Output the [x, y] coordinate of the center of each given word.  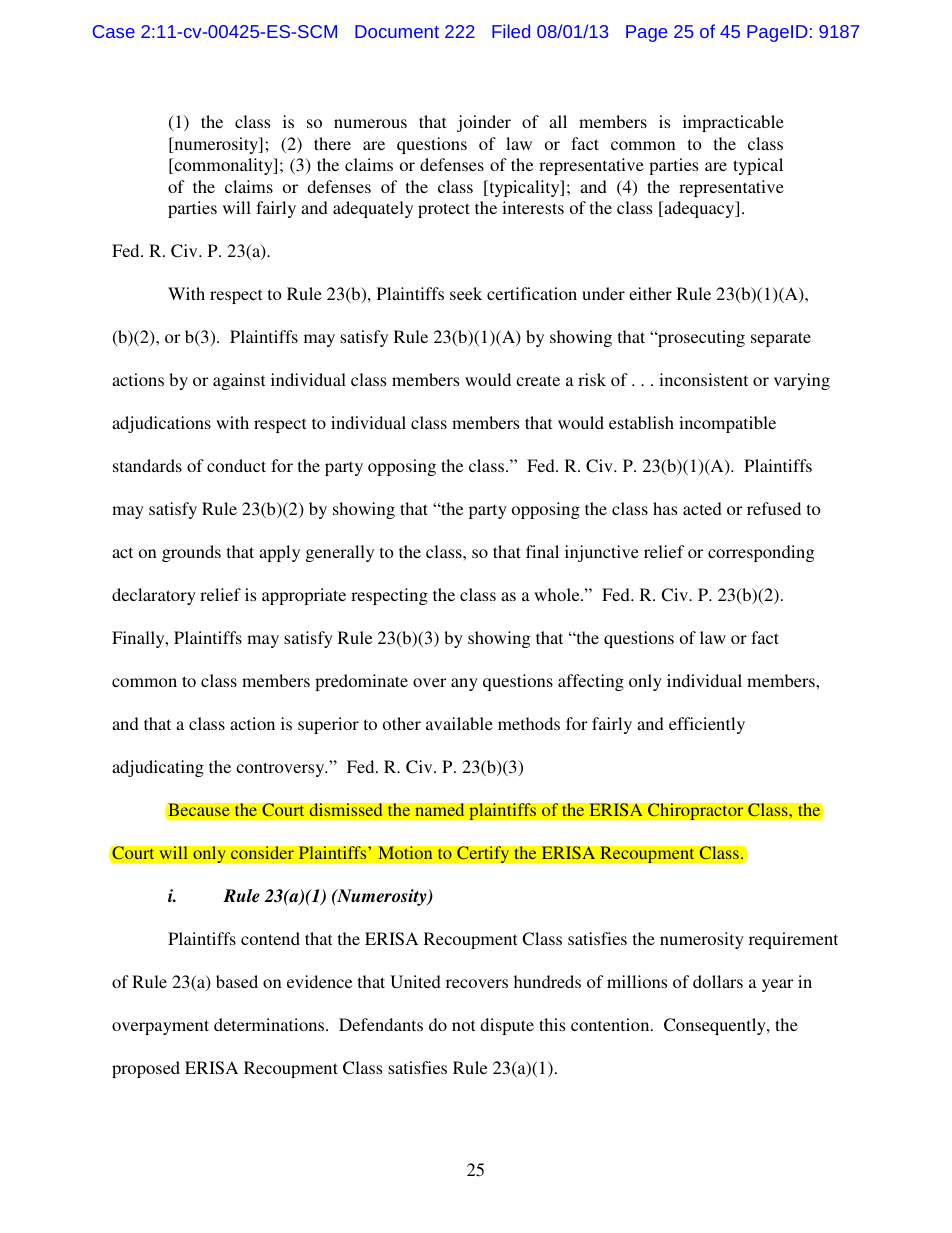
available [459, 723]
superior [328, 725]
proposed [146, 1069]
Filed [511, 31]
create [538, 380]
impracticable [733, 123]
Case [114, 31]
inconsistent [703, 379]
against [239, 381]
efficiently [707, 725]
